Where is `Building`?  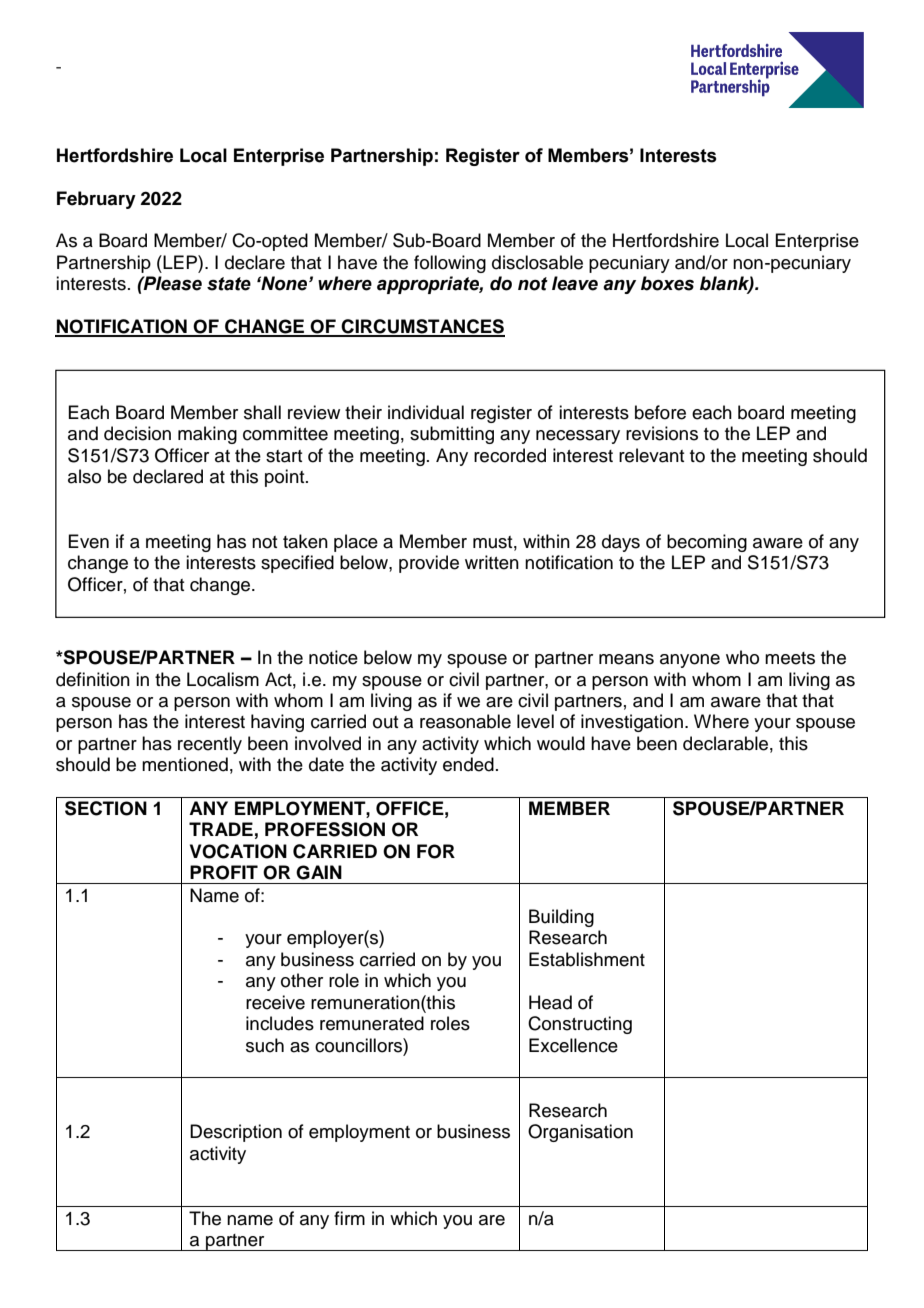
Building is located at coordinates (561, 918).
